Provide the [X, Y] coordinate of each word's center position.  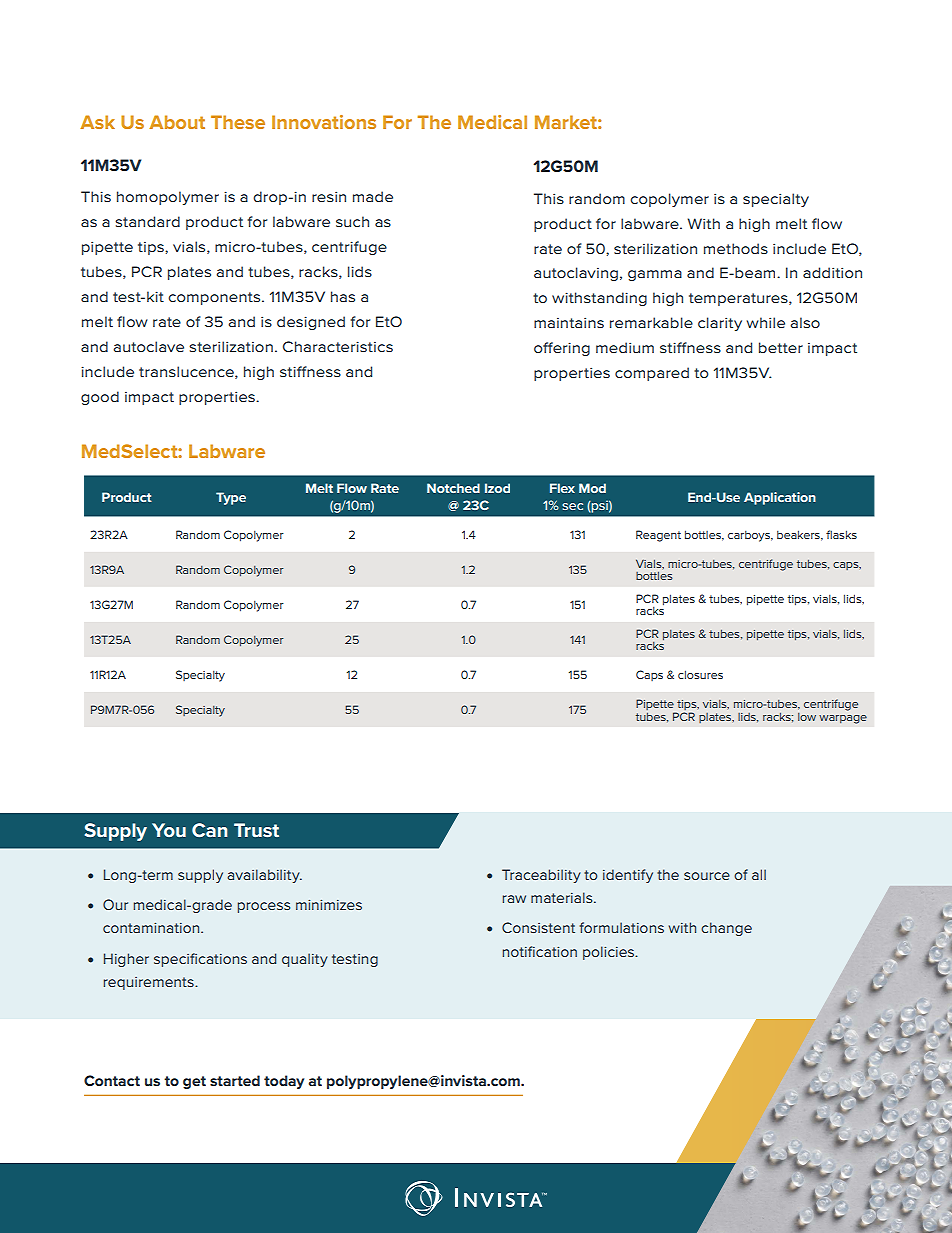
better [781, 347]
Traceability [541, 876]
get [194, 1082]
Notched [453, 488]
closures [700, 674]
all [759, 874]
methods [736, 248]
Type [231, 498]
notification [540, 951]
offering [562, 349]
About [177, 122]
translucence [187, 372]
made [373, 196]
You [169, 830]
